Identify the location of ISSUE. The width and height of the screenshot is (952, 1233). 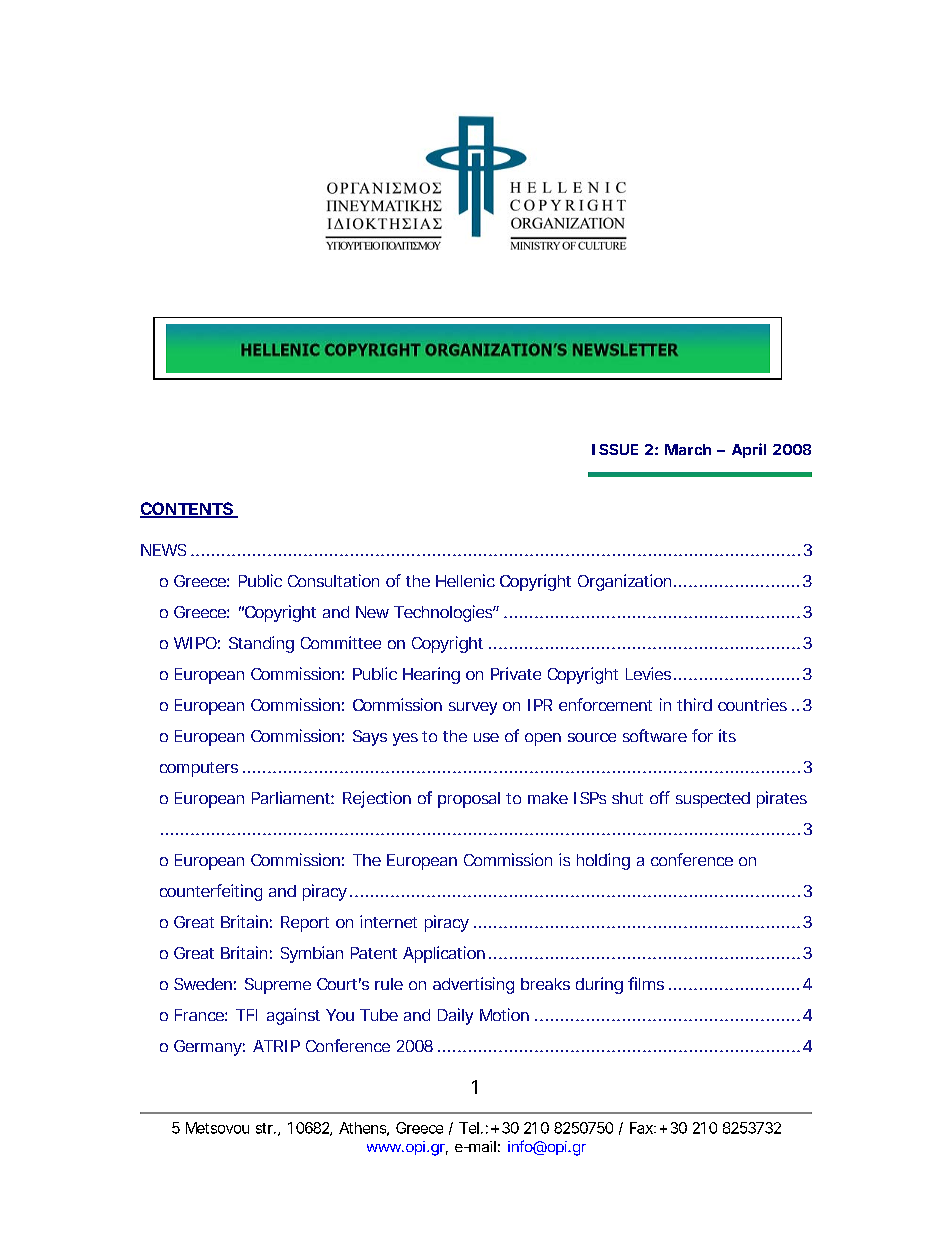
(615, 449).
